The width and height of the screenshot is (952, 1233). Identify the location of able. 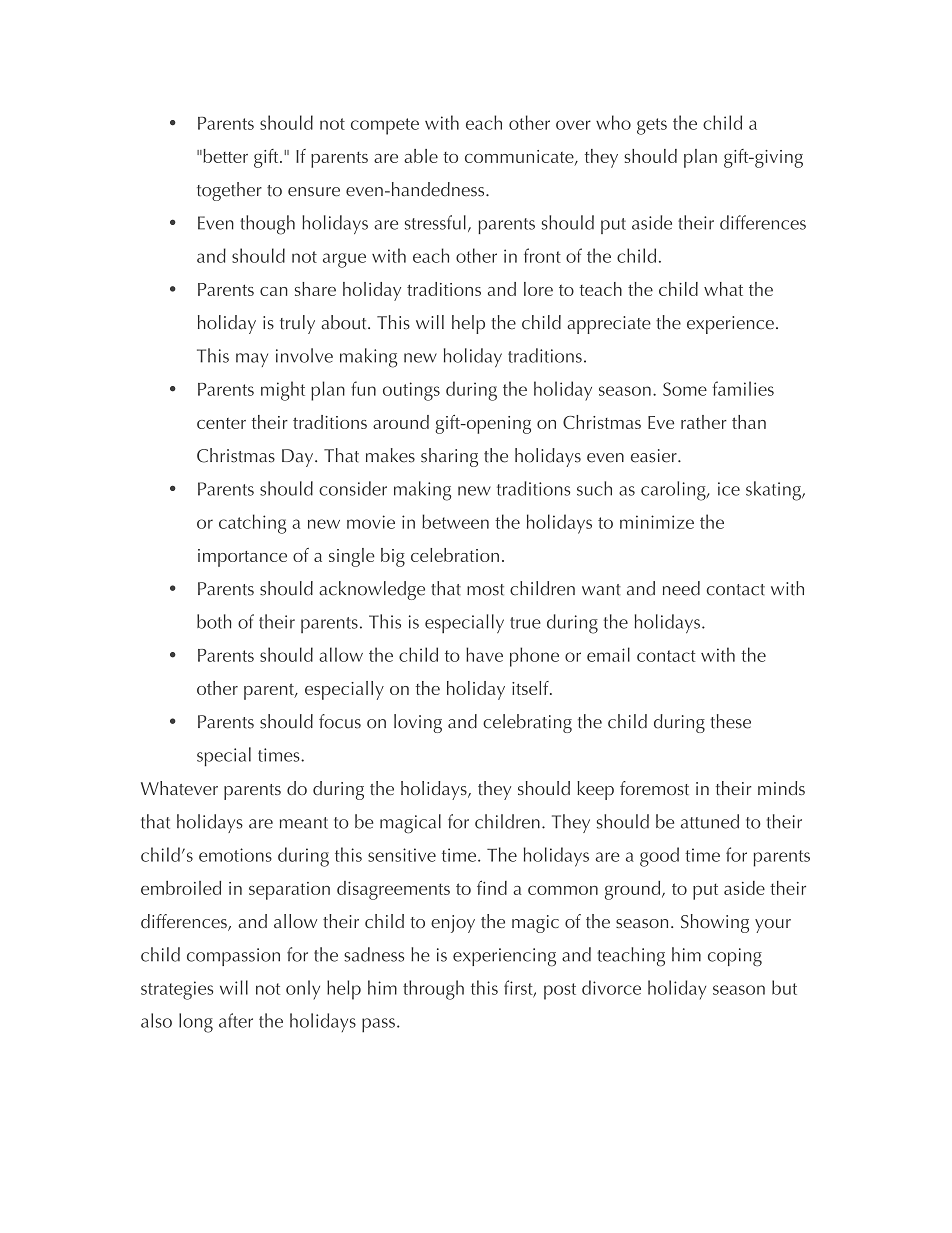
(421, 156).
